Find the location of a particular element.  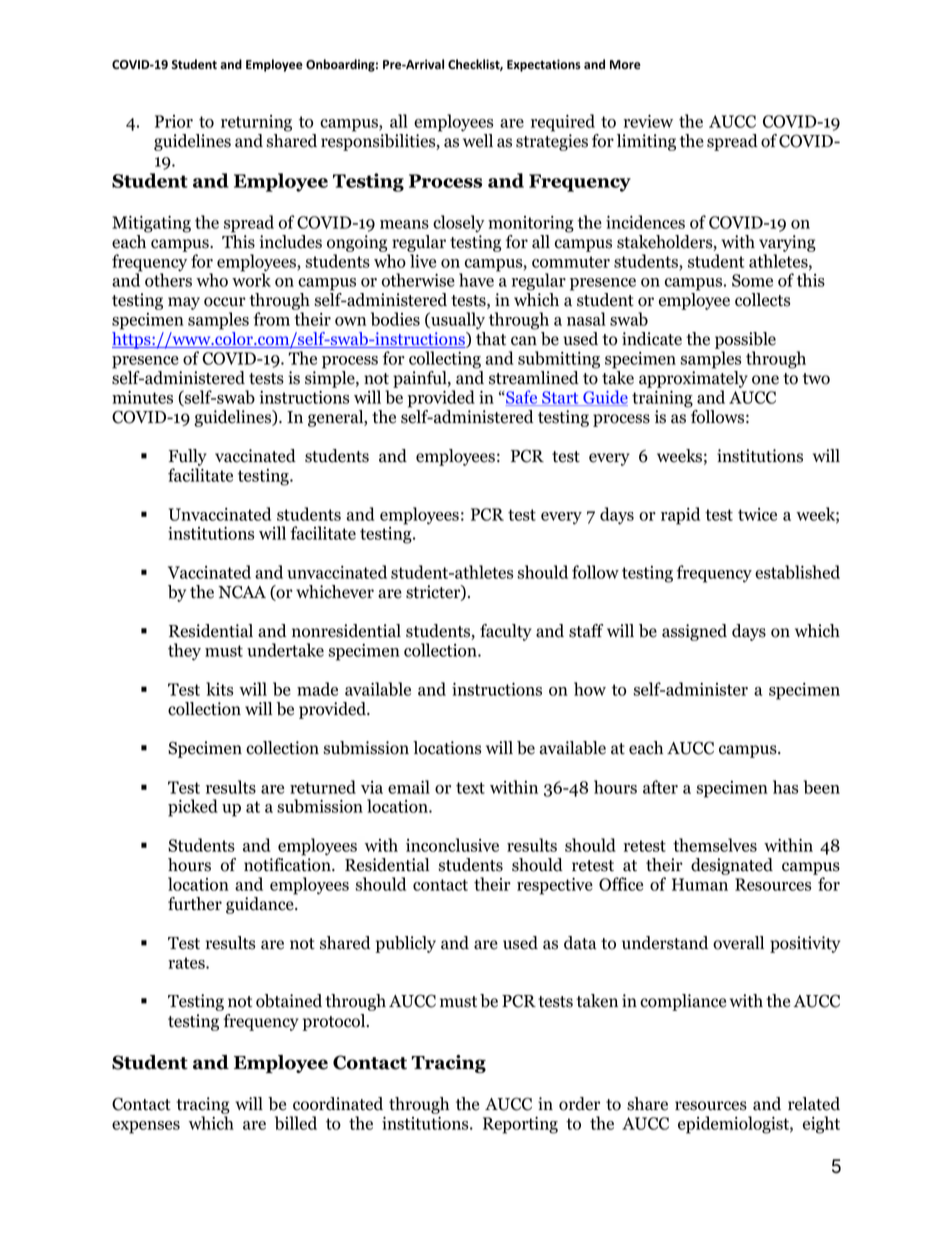

assigned is located at coordinates (694, 632).
